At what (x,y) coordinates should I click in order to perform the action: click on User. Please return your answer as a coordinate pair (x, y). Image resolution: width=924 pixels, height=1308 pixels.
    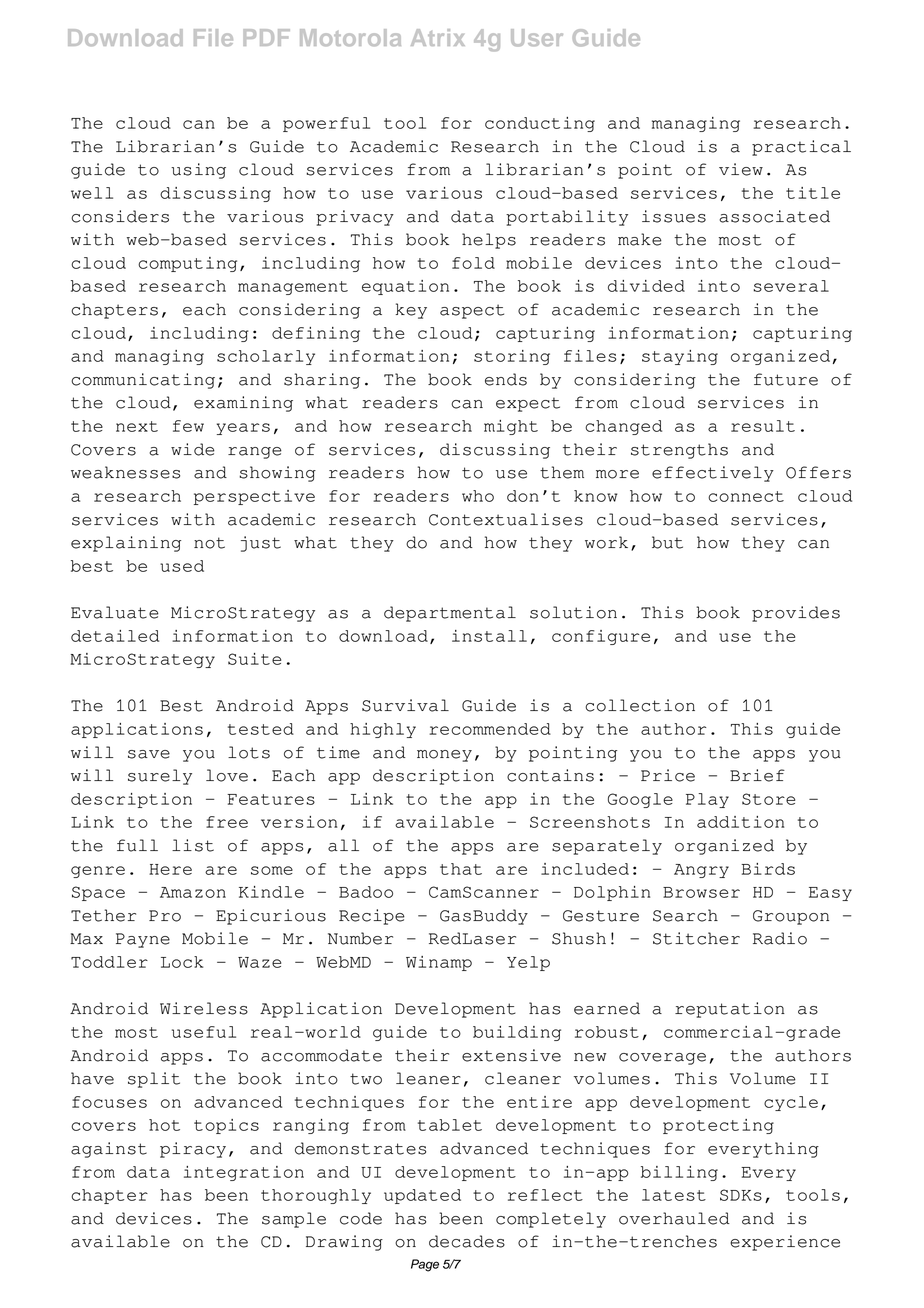
    Looking at the image, I should click on (537, 38).
